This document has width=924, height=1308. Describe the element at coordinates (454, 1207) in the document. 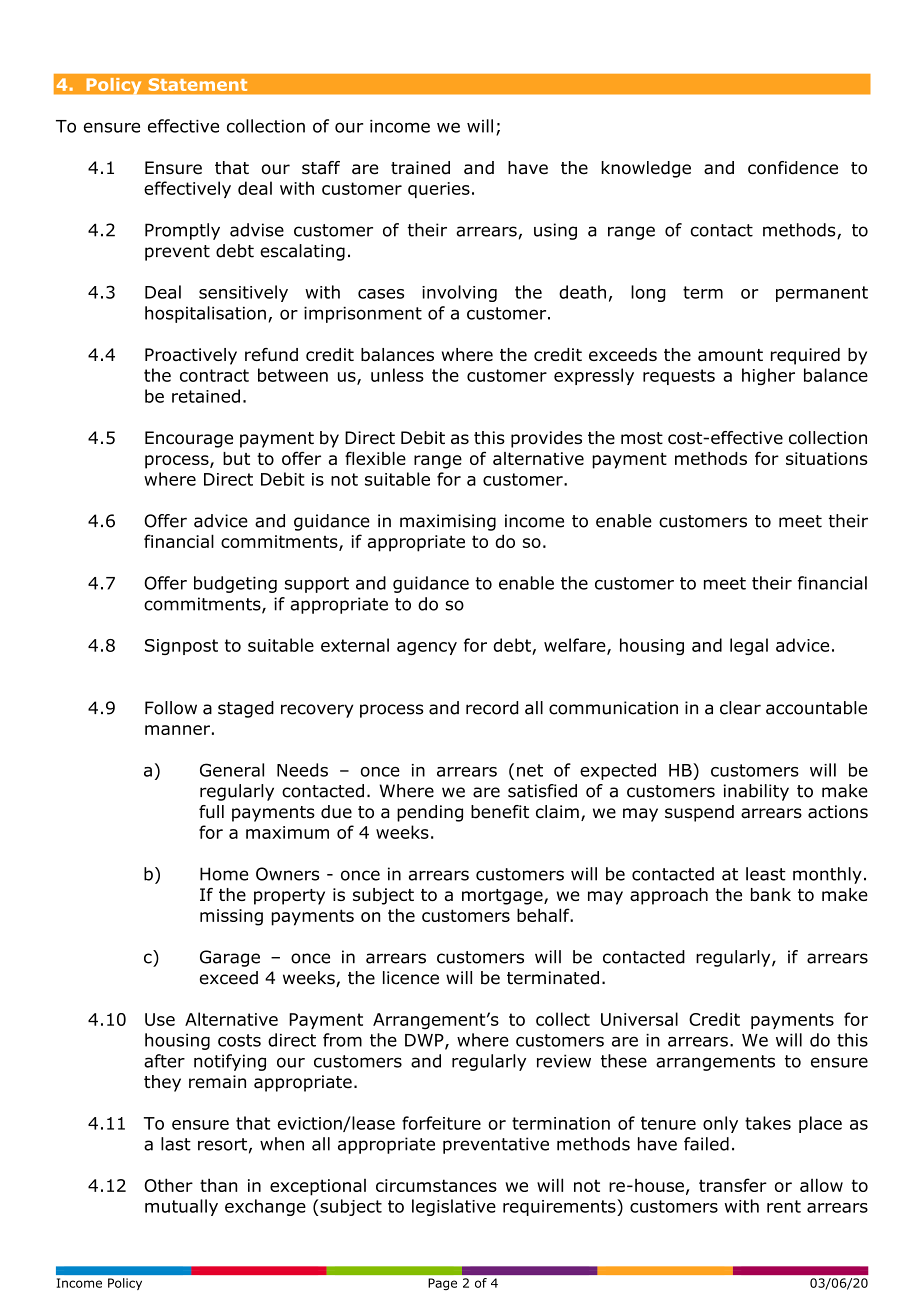

I see `legislative` at that location.
